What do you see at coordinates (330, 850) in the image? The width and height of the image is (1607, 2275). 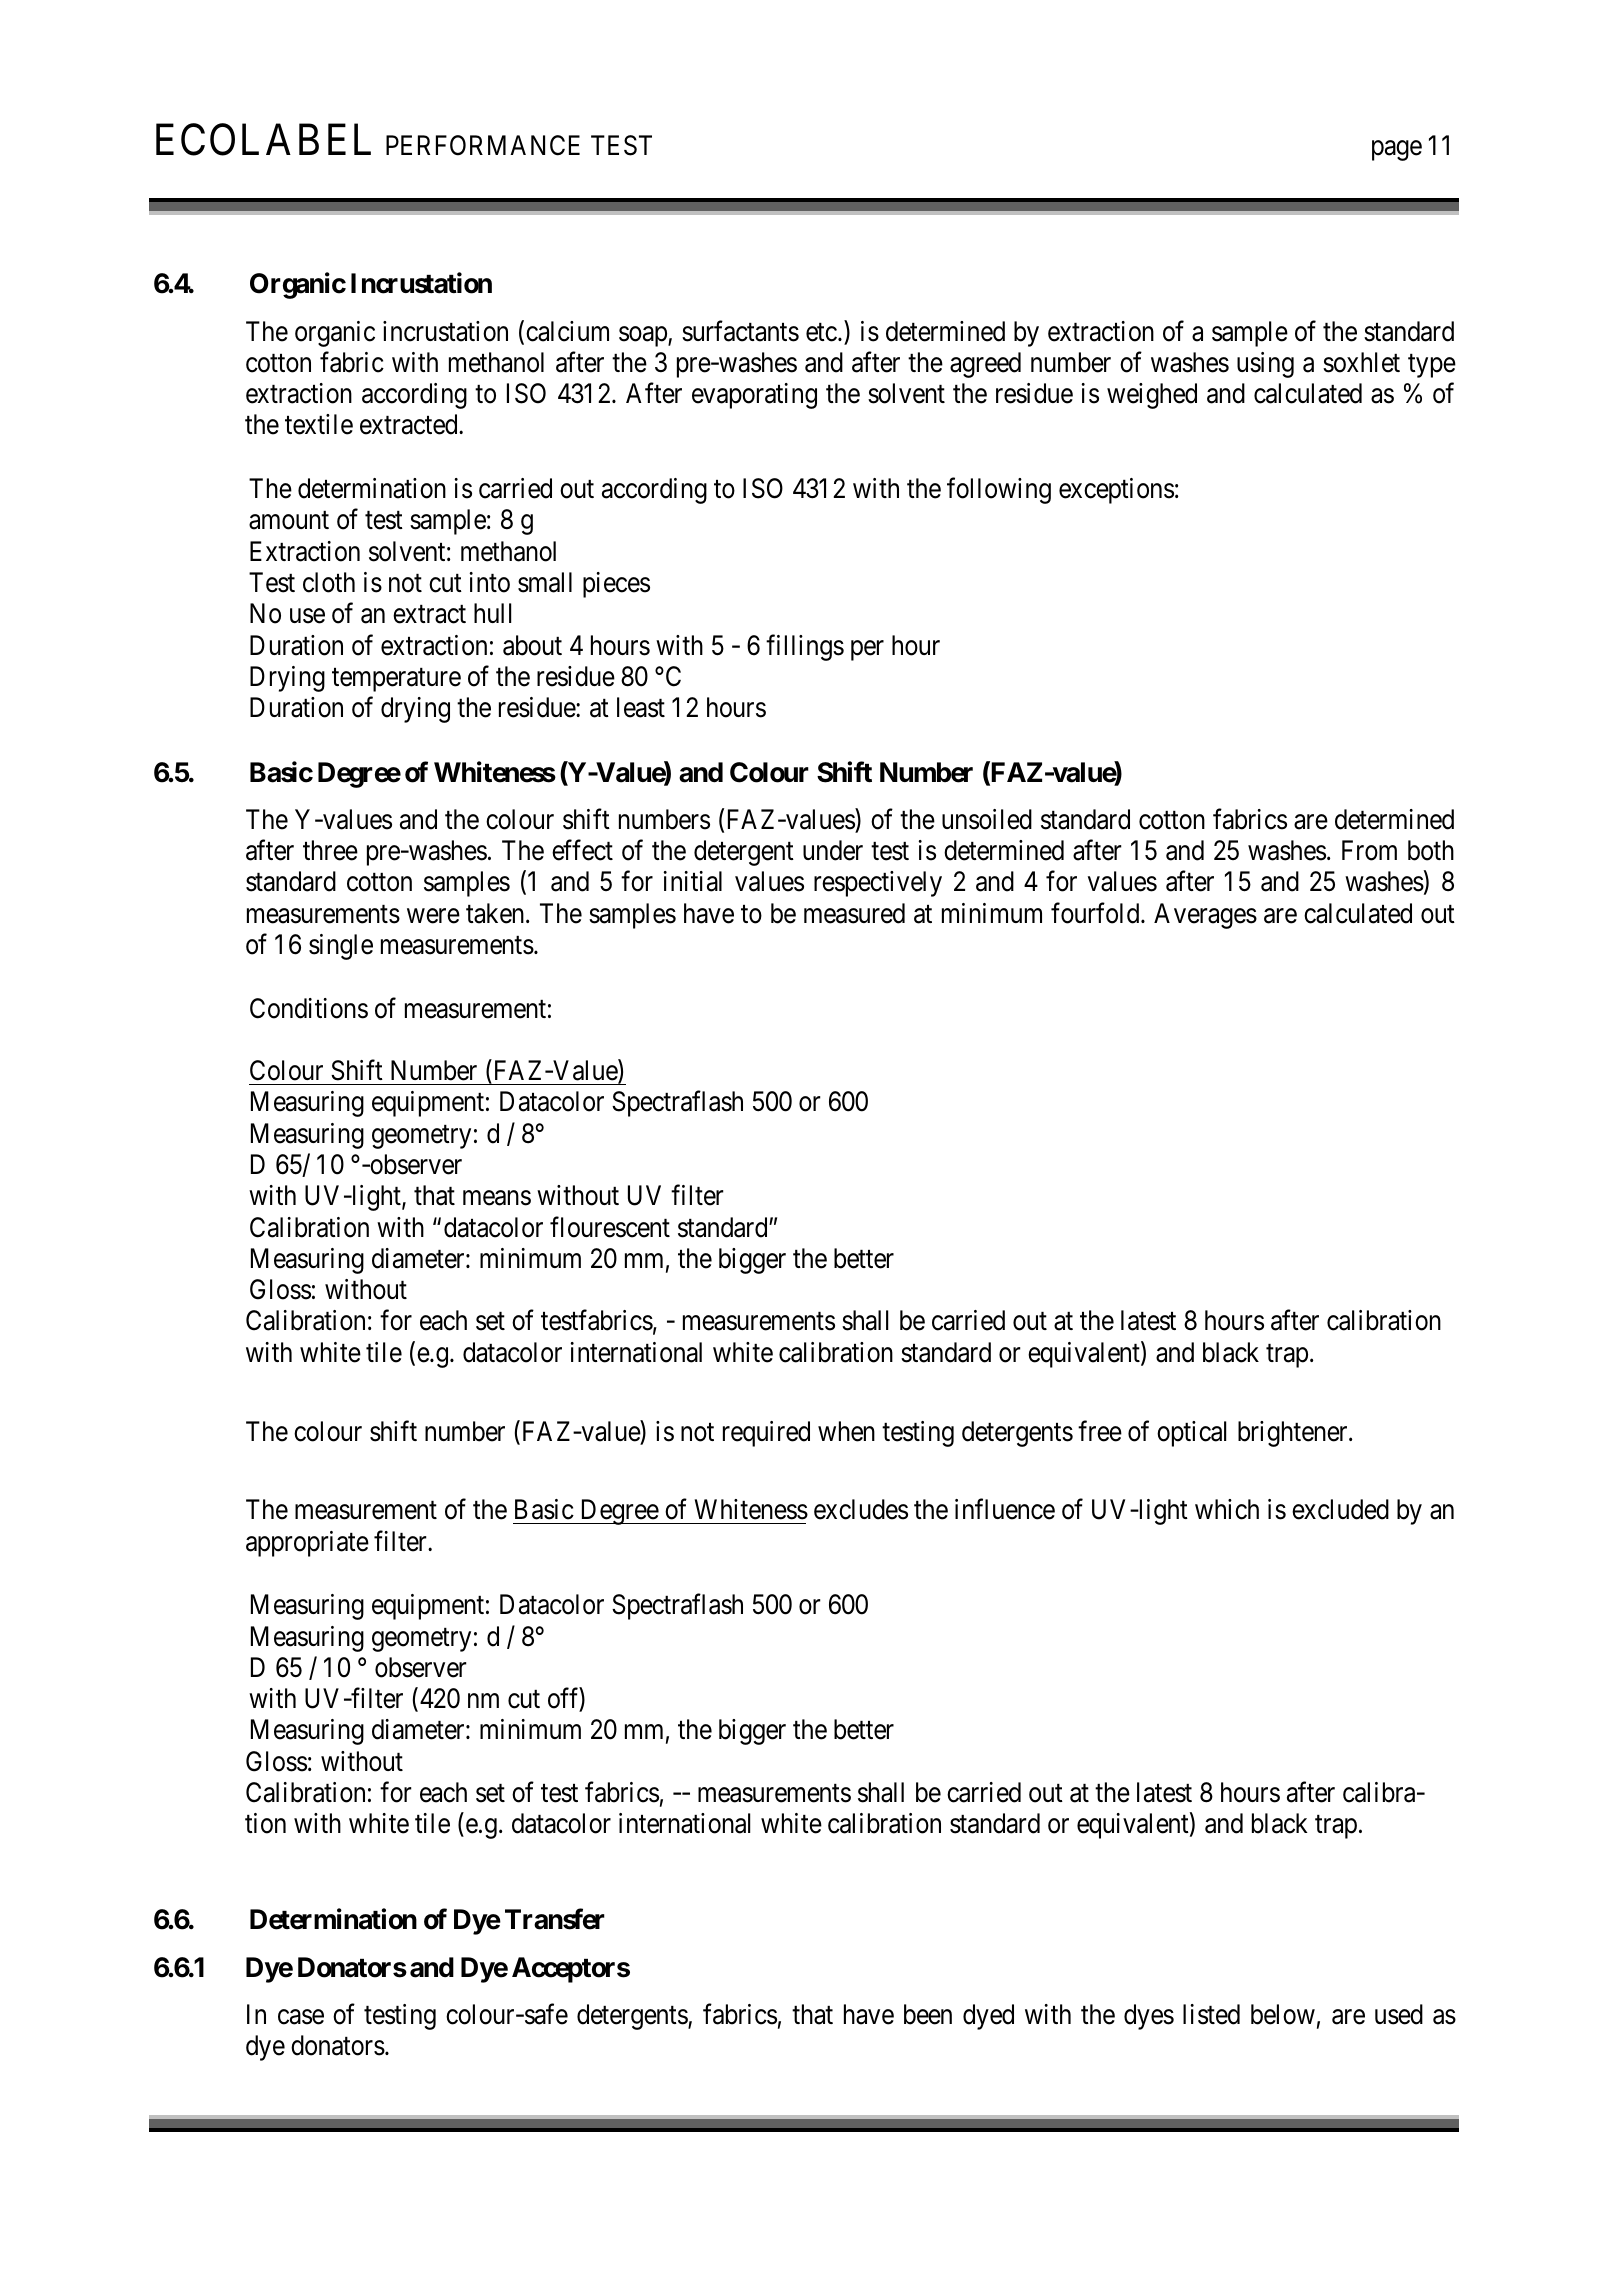 I see `three` at bounding box center [330, 850].
